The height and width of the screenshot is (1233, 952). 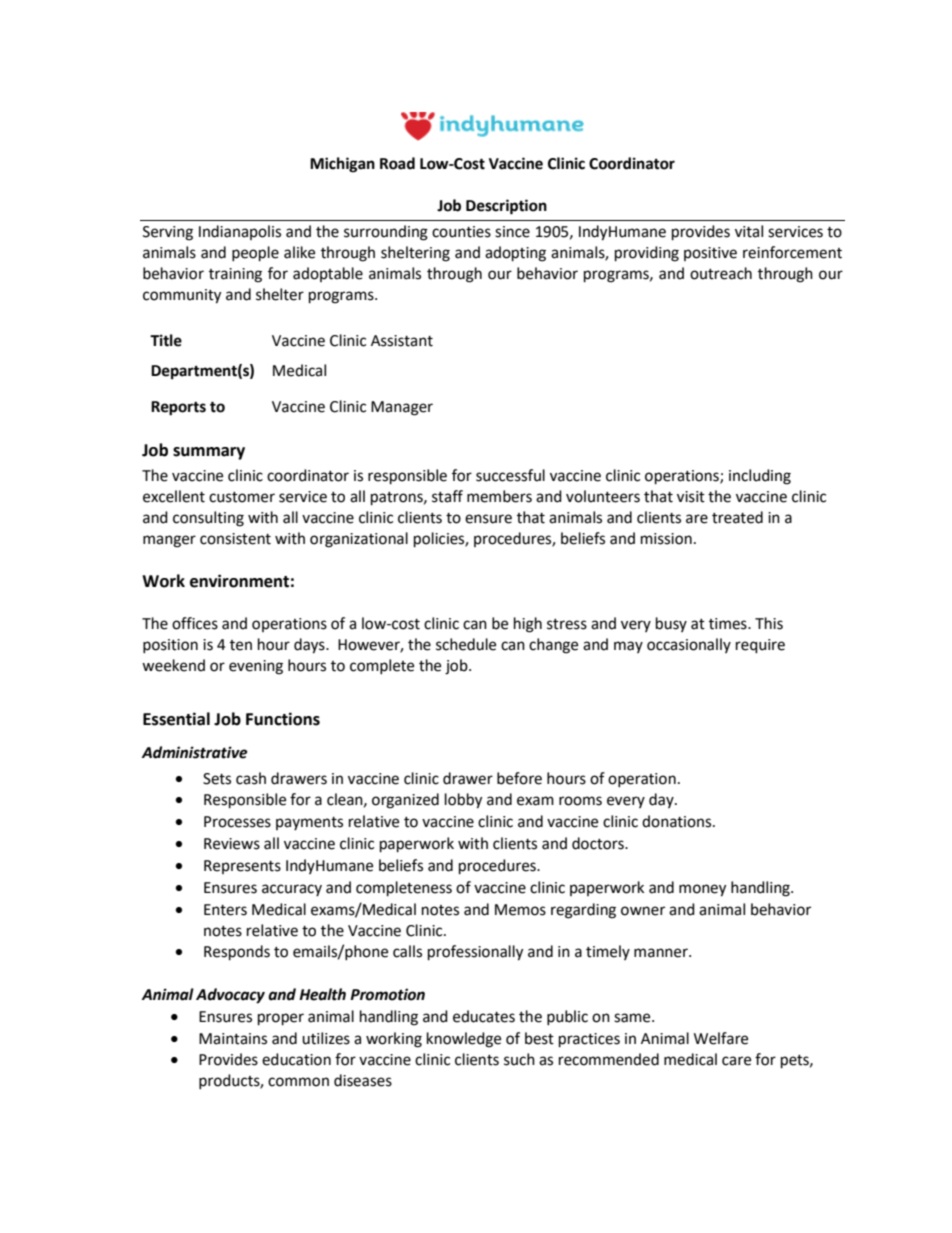 What do you see at coordinates (195, 623) in the screenshot?
I see `offices` at bounding box center [195, 623].
